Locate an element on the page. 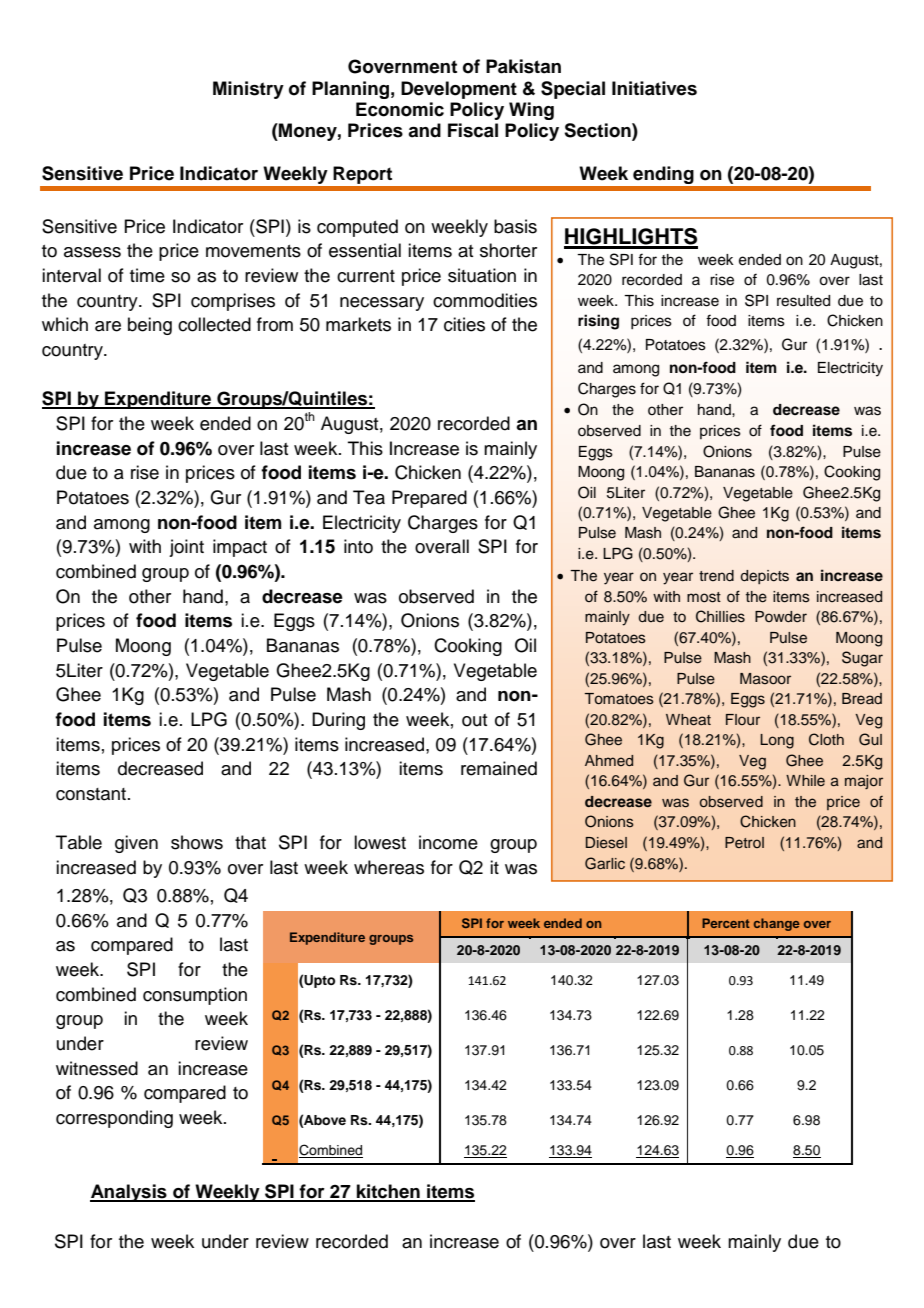  Powder is located at coordinates (781, 617).
